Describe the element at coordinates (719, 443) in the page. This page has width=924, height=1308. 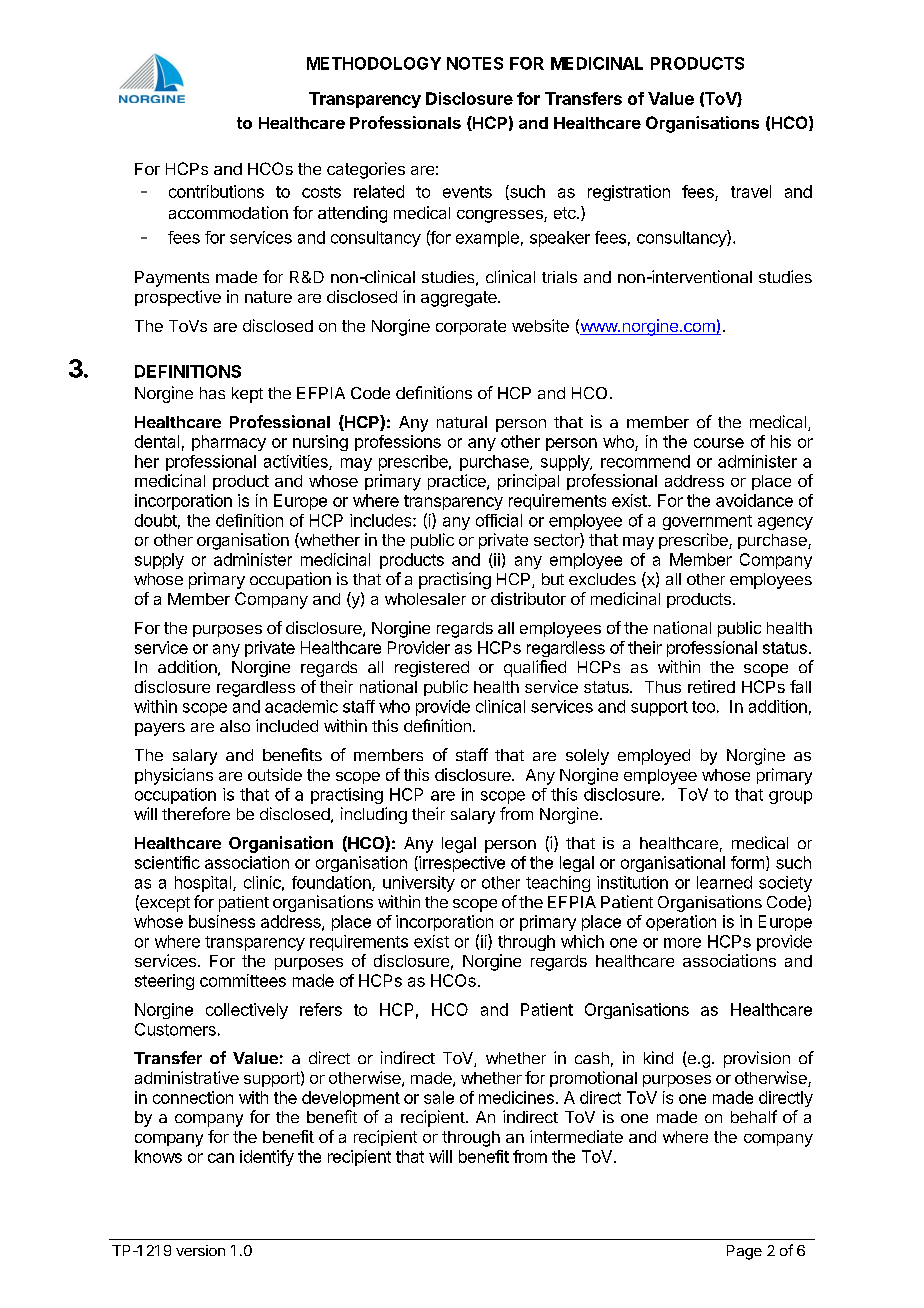
I see `course` at that location.
